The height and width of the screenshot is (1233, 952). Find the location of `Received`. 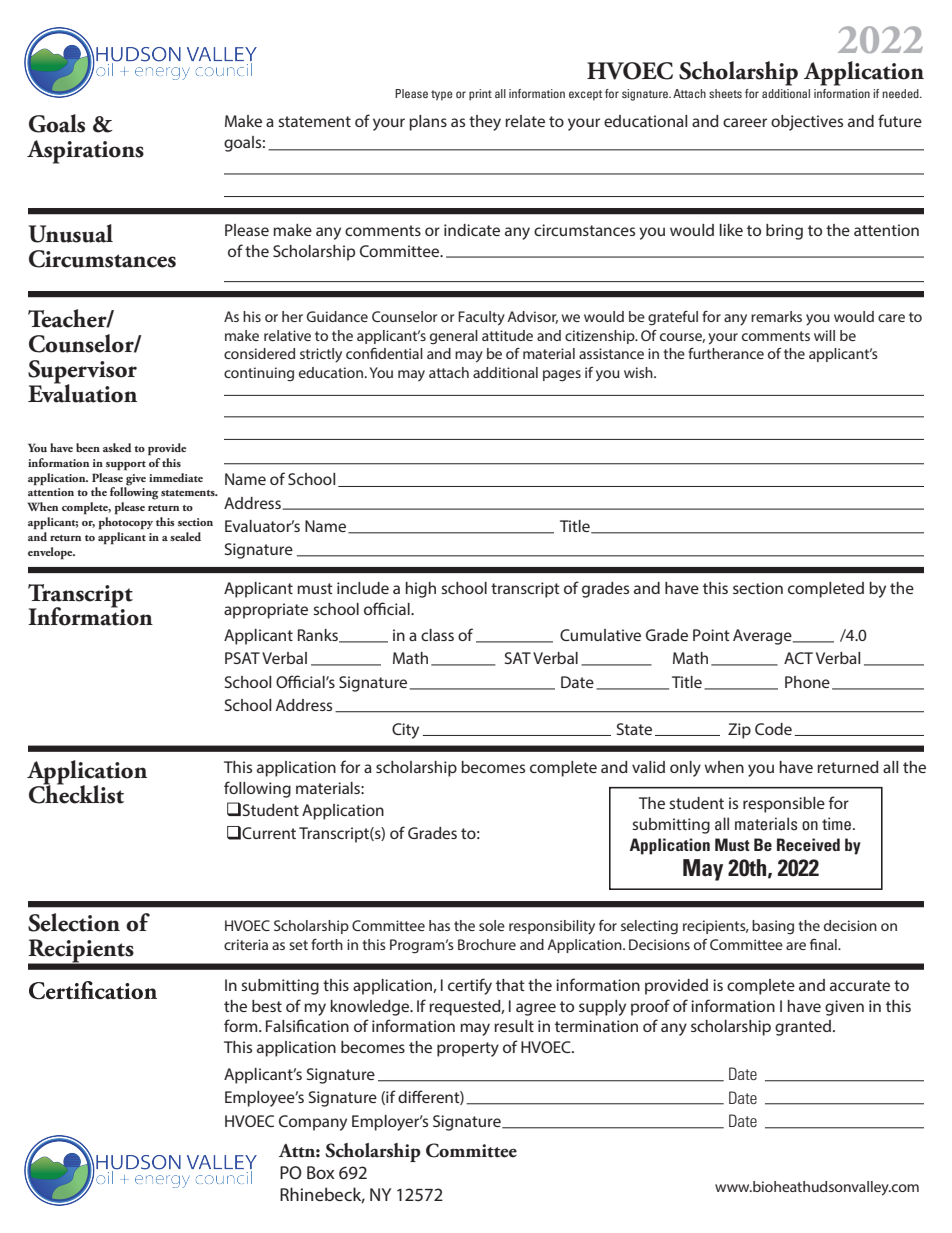

Received is located at coordinates (808, 844).
